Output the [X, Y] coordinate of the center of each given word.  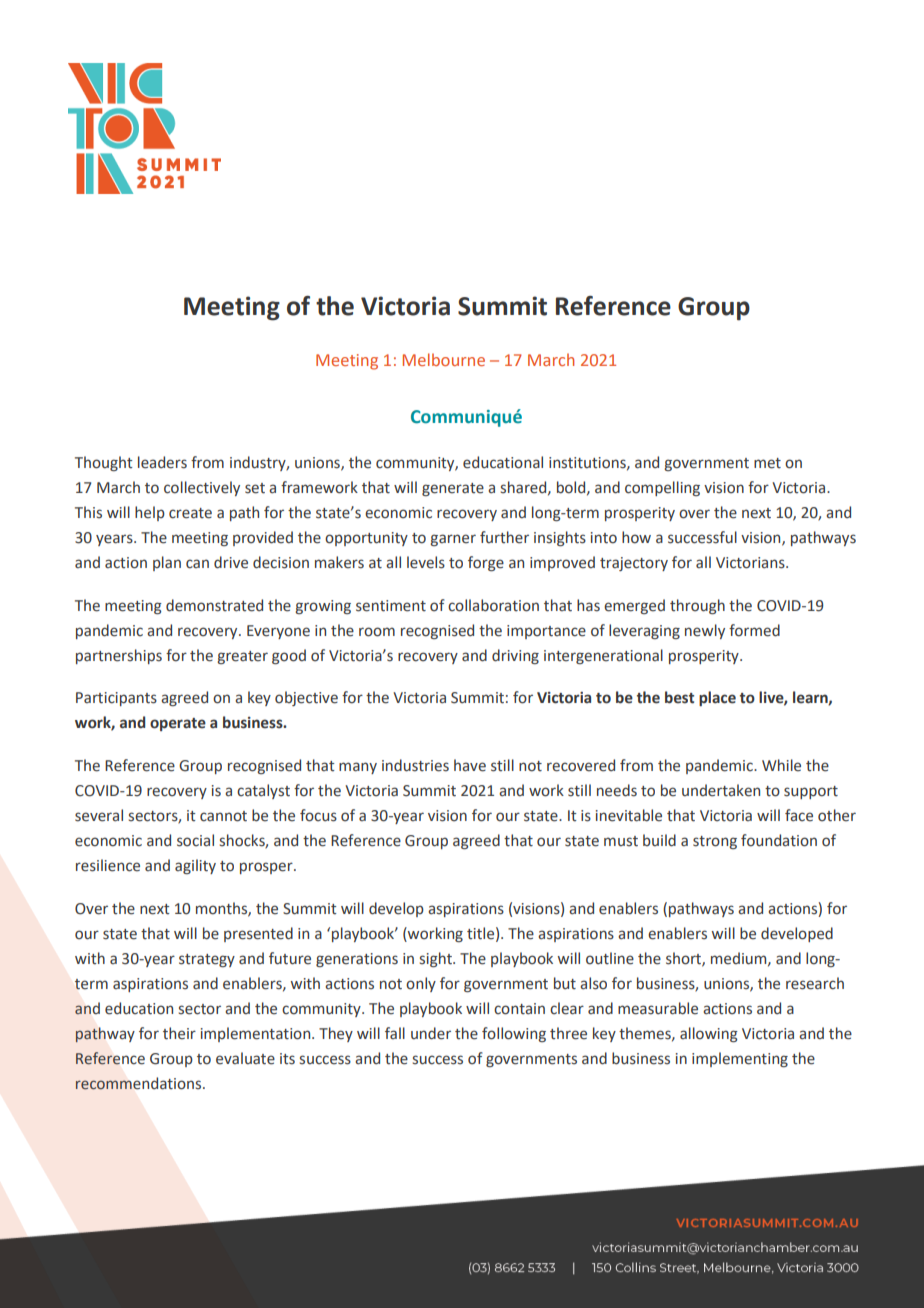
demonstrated [214, 605]
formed [754, 630]
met [767, 463]
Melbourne [444, 359]
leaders [162, 462]
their [179, 1033]
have [470, 765]
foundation [779, 840]
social [195, 840]
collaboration [493, 605]
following [514, 1034]
